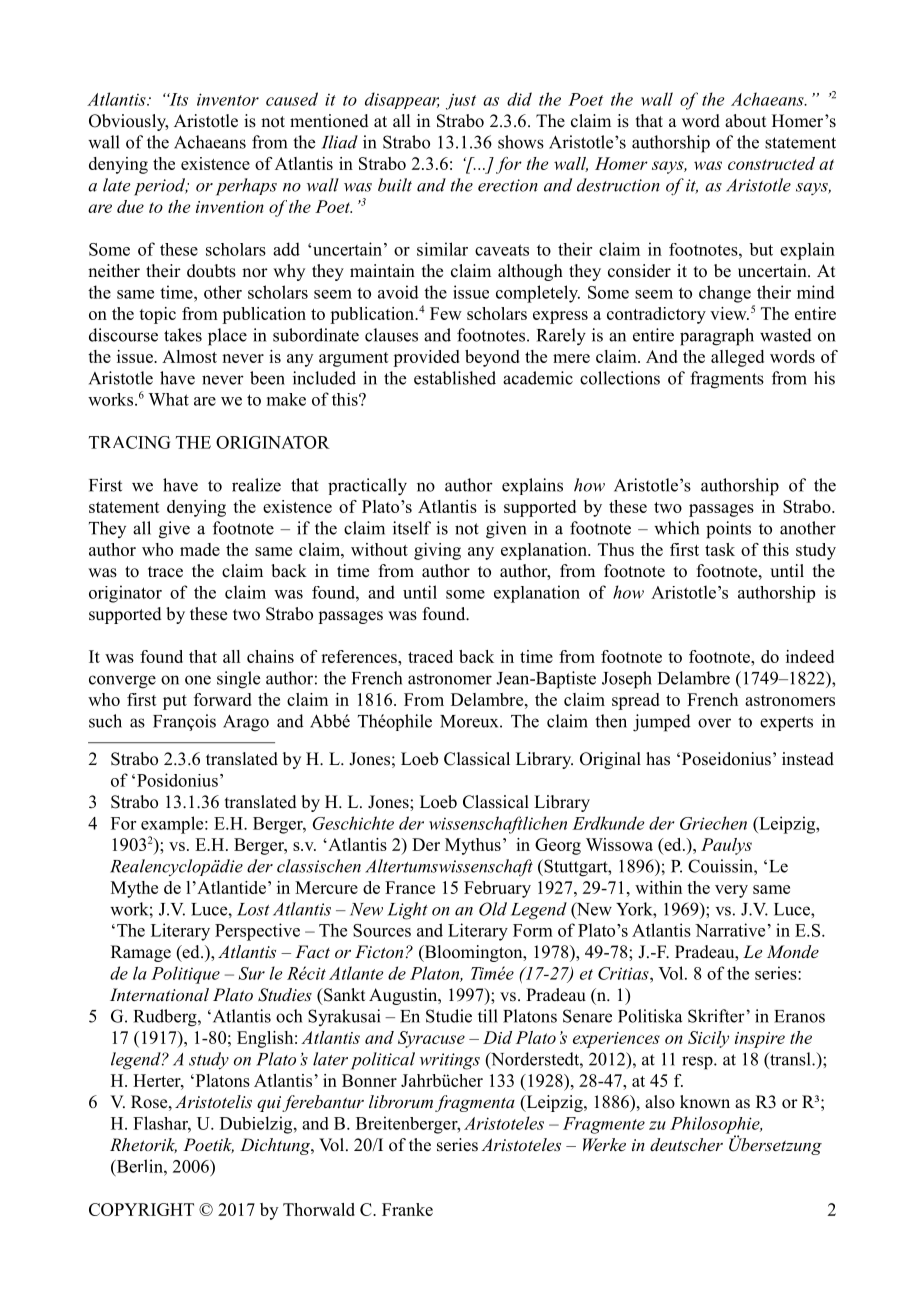  What do you see at coordinates (461, 101) in the document?
I see `just` at bounding box center [461, 101].
